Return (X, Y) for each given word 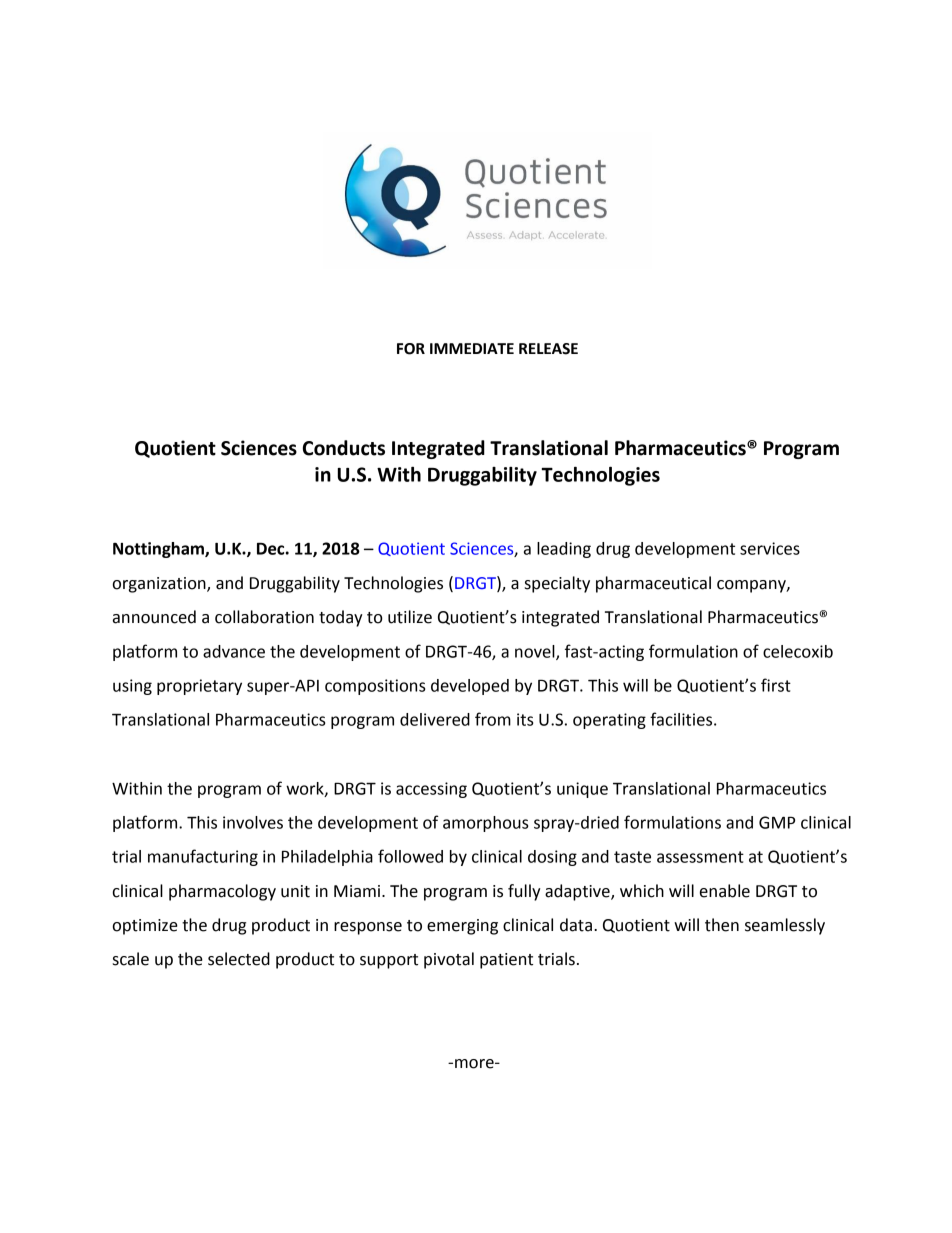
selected (239, 959)
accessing (431, 790)
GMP (777, 822)
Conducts (344, 448)
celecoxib (798, 651)
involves (253, 822)
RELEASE (548, 349)
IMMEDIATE (472, 348)
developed (470, 687)
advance (234, 651)
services (770, 548)
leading (564, 550)
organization (160, 585)
